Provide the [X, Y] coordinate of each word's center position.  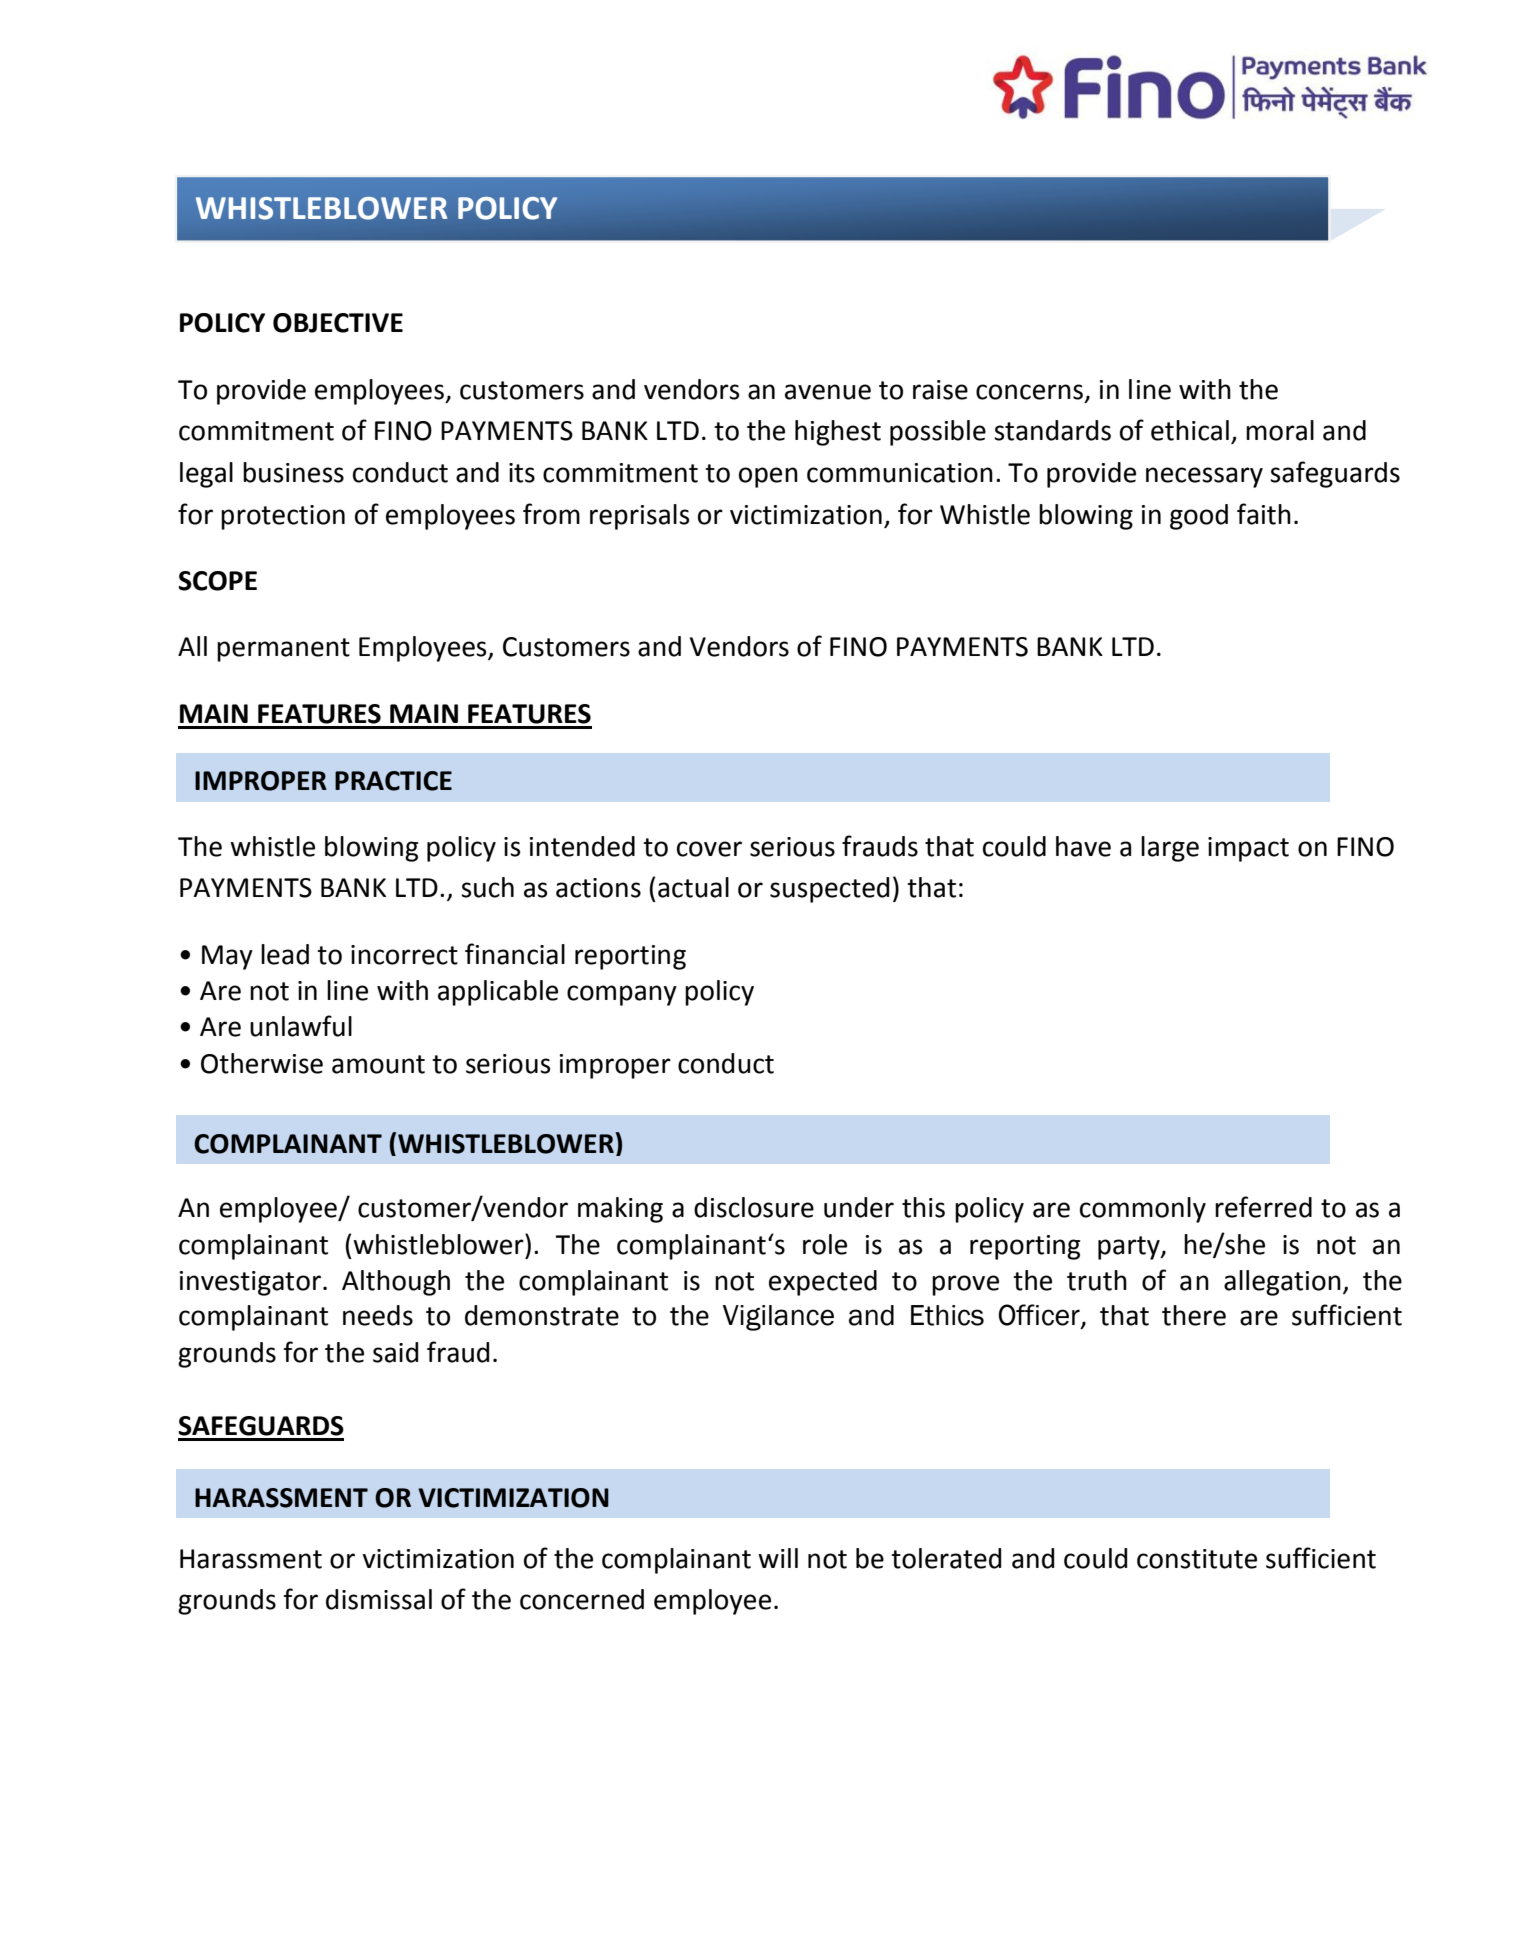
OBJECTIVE [338, 323]
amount [378, 1064]
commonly [1143, 1210]
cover [709, 849]
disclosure [754, 1207]
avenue [828, 392]
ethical [1190, 430]
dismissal [379, 1599]
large [1170, 849]
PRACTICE [393, 781]
